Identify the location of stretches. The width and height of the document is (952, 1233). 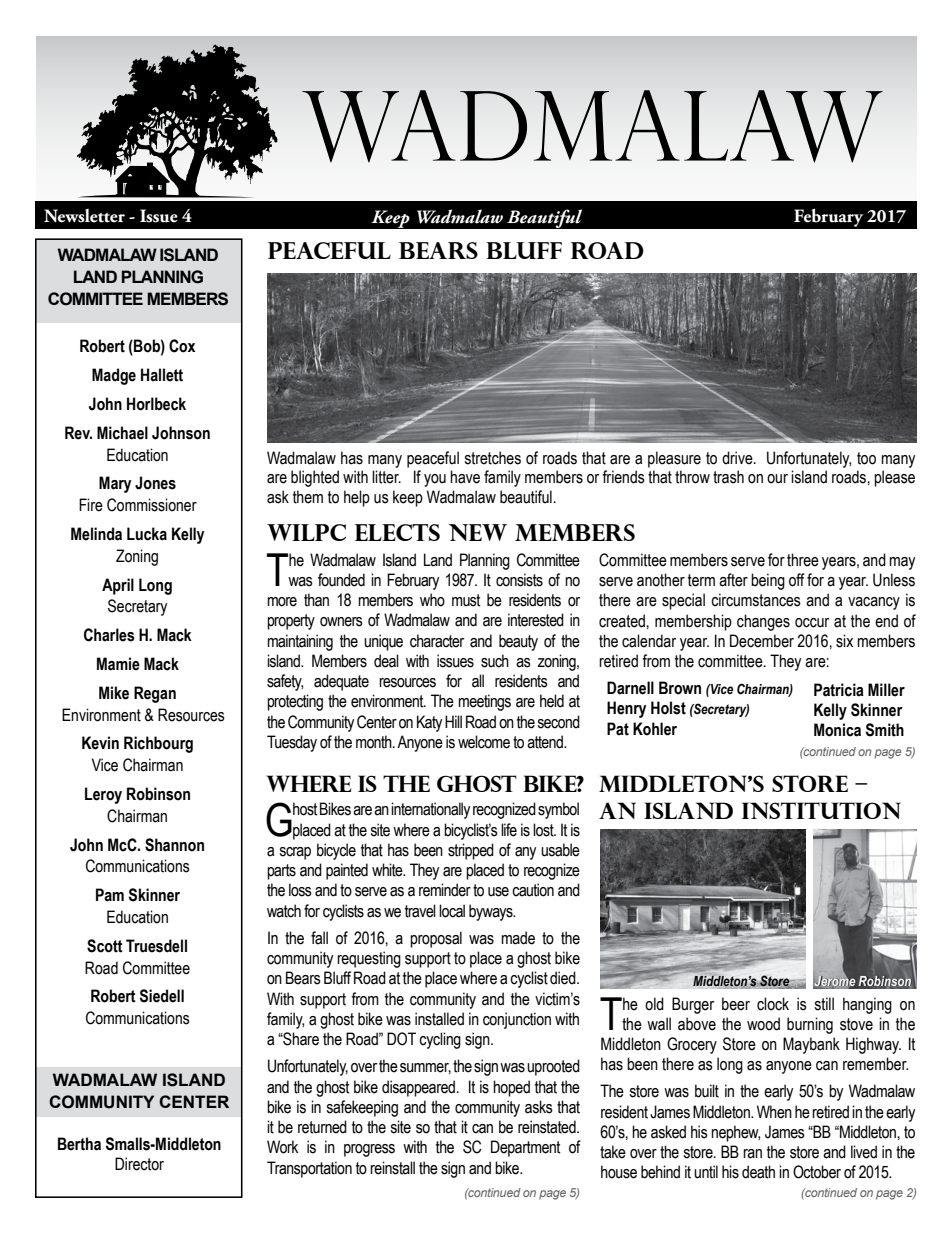
(492, 458).
